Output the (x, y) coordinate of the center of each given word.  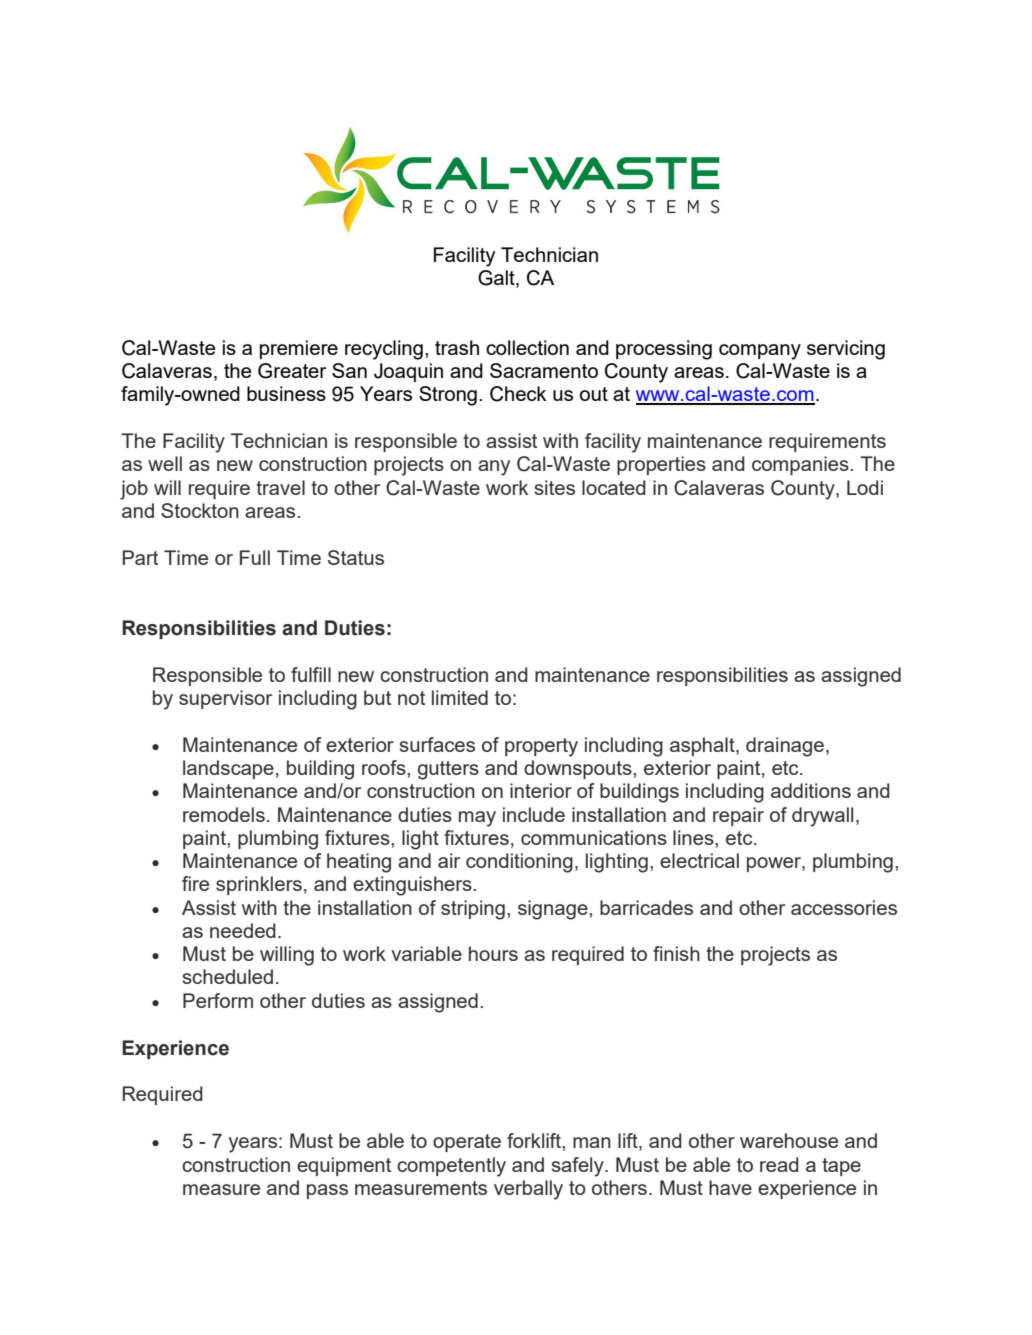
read (779, 1164)
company (760, 352)
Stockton (200, 510)
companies (801, 465)
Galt (497, 279)
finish (676, 953)
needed (243, 930)
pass (327, 1191)
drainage (785, 747)
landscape (228, 769)
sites (554, 487)
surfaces (437, 744)
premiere (299, 349)
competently (451, 1167)
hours (493, 953)
